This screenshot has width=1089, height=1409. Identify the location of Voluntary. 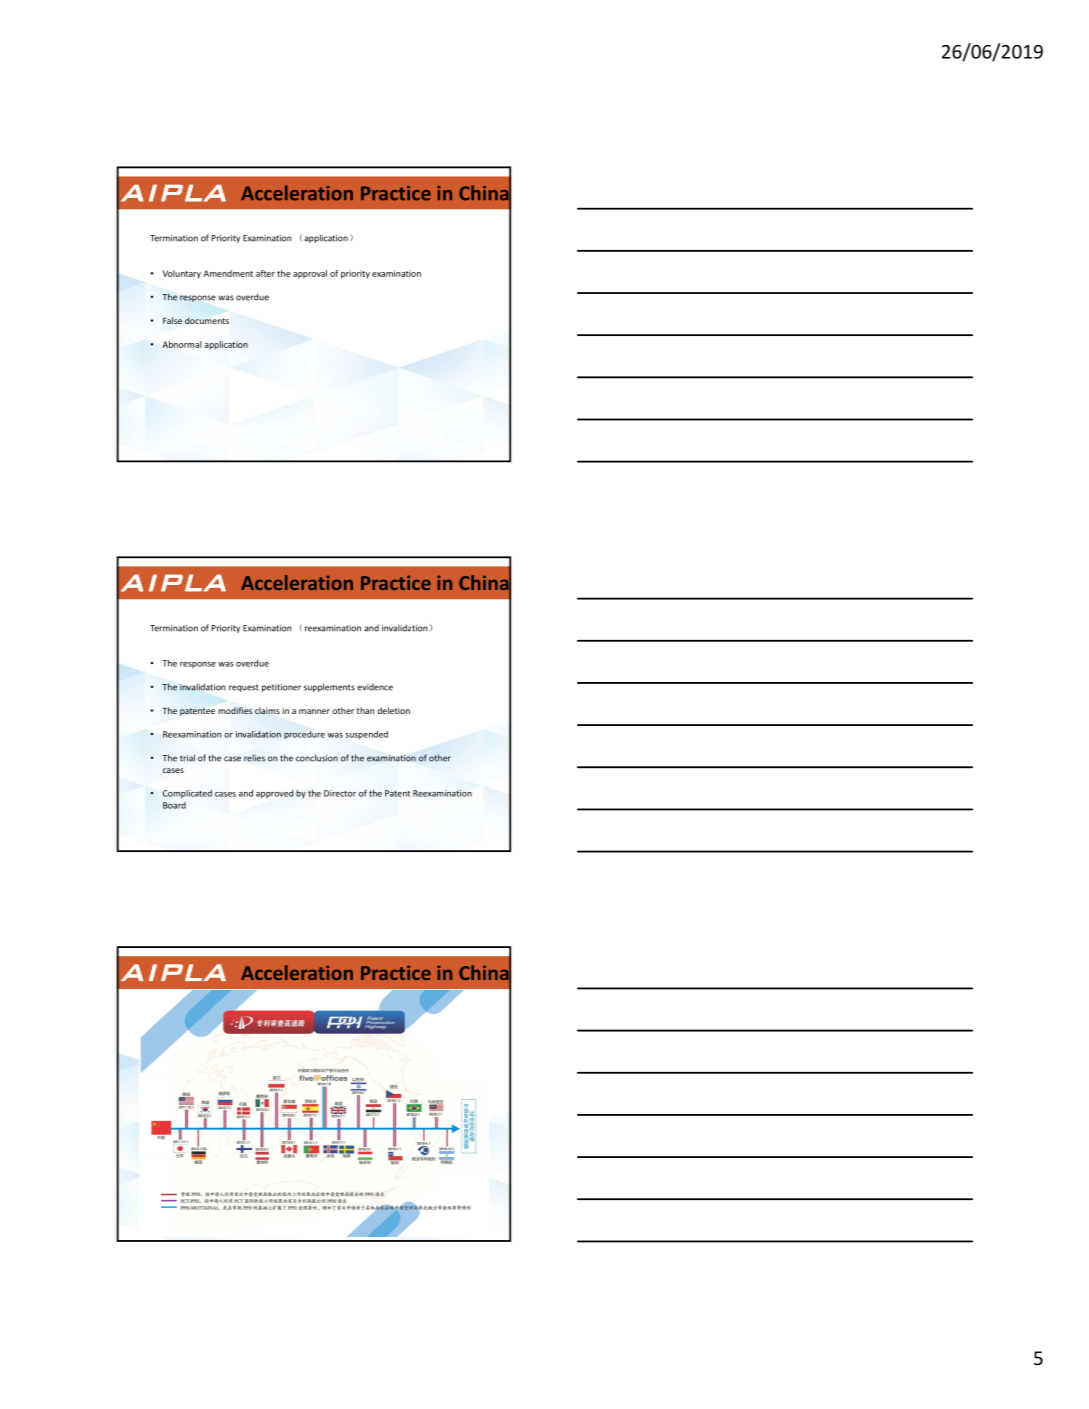
(182, 274).
